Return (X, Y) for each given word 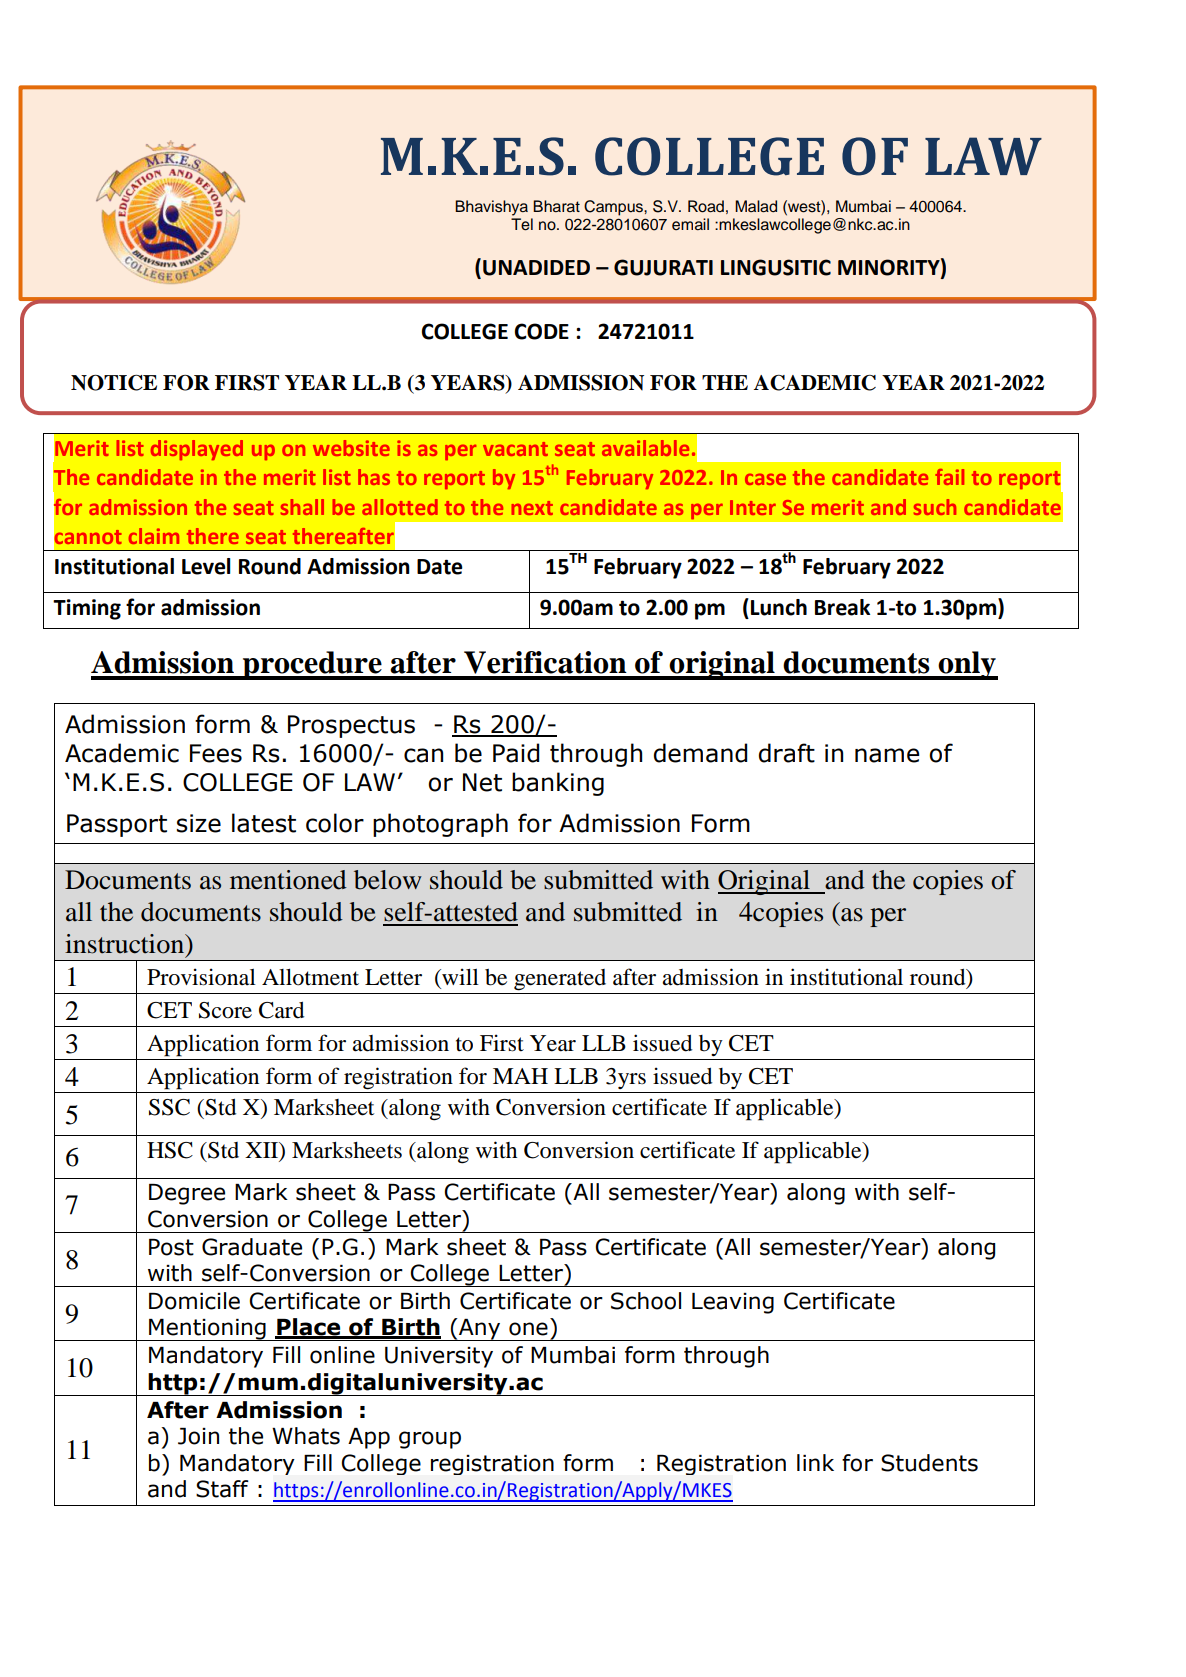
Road (706, 206)
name (887, 755)
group (430, 1440)
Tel (522, 224)
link (815, 1462)
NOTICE (114, 383)
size (199, 823)
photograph (440, 825)
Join (198, 1436)
